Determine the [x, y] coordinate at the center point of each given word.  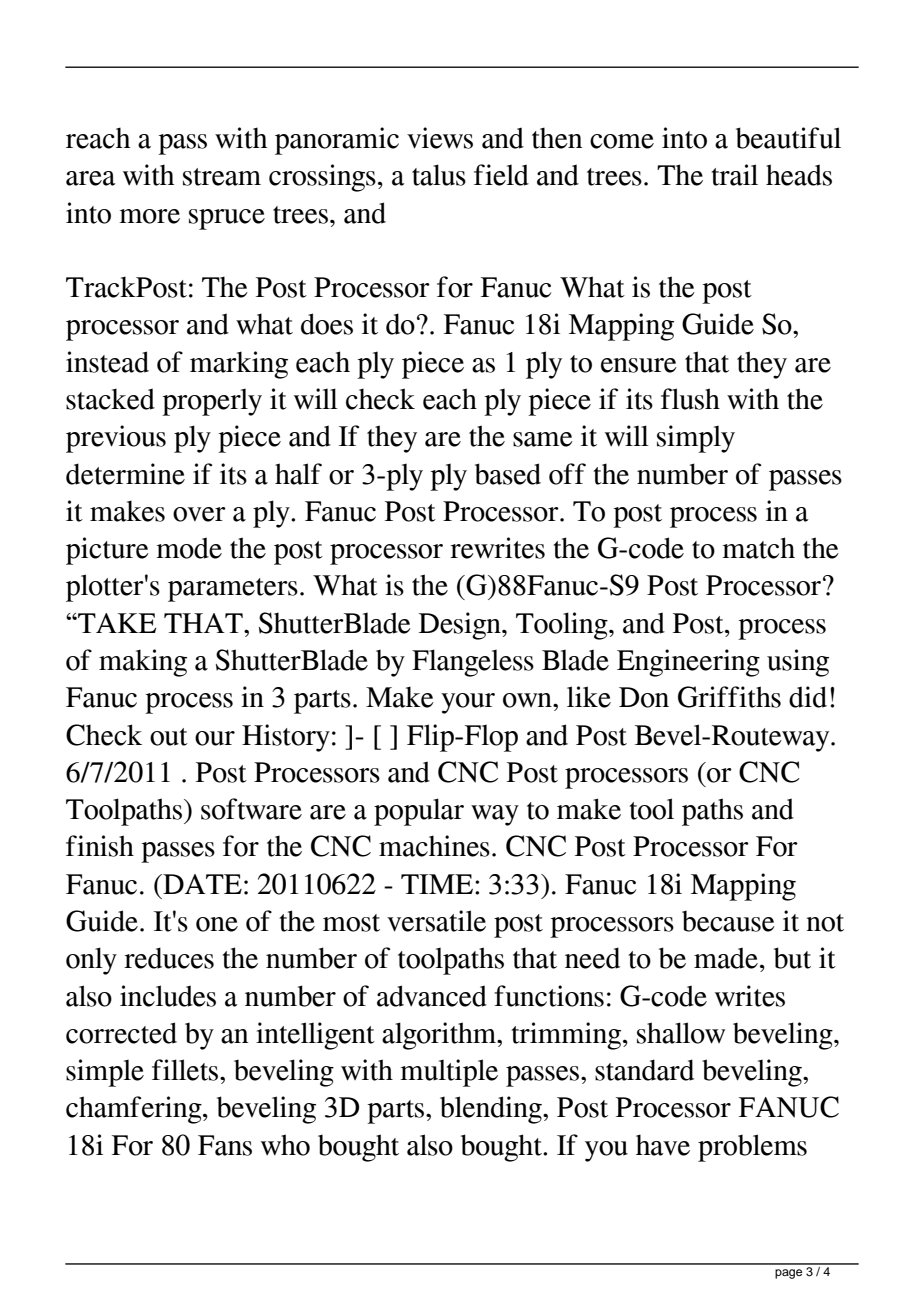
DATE [201, 884]
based [508, 474]
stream [222, 177]
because [728, 921]
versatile [436, 921]
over [199, 514]
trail [734, 175]
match [758, 548]
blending [492, 1110]
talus [439, 175]
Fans [225, 1145]
